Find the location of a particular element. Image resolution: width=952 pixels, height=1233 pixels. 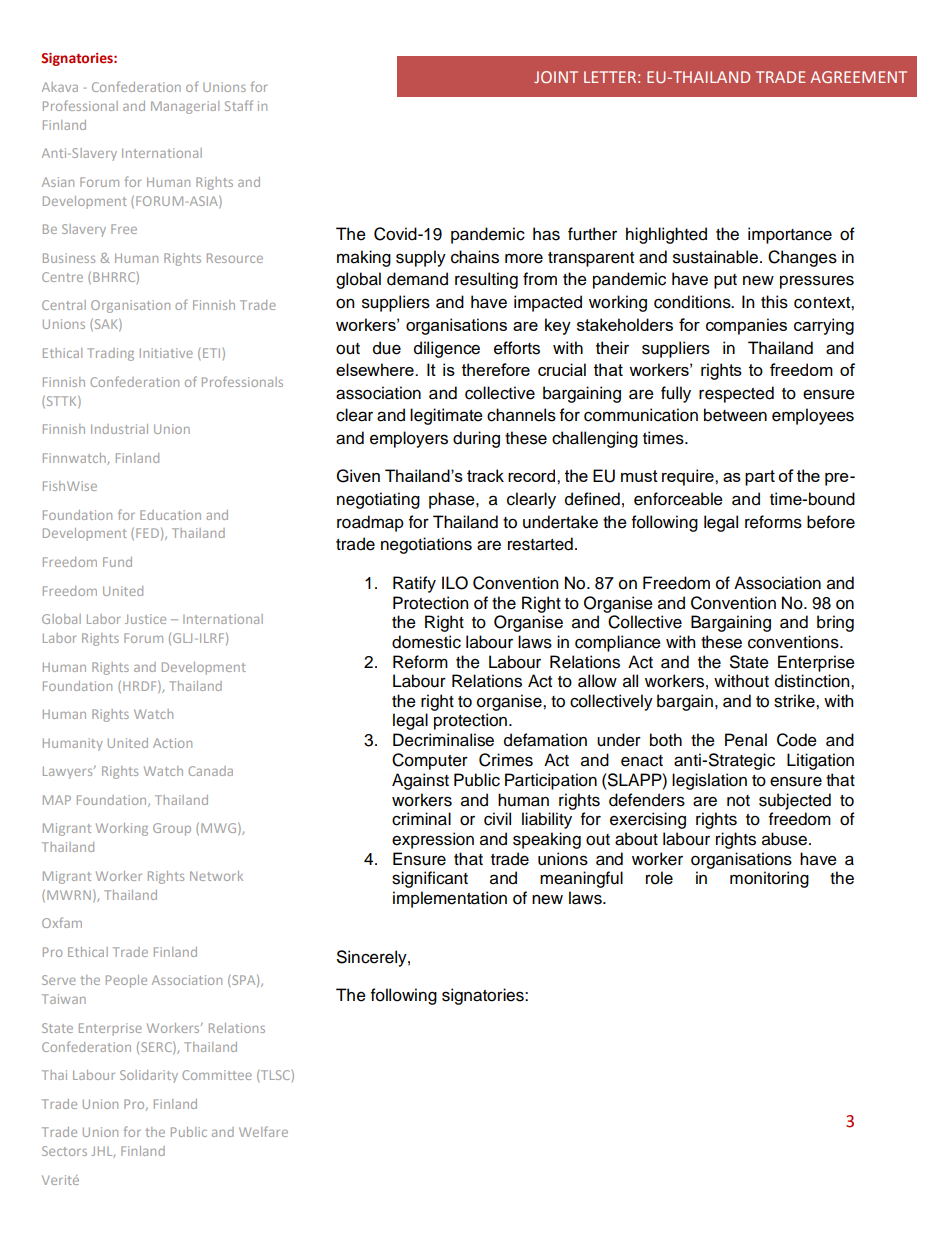

Managerial is located at coordinates (185, 107).
